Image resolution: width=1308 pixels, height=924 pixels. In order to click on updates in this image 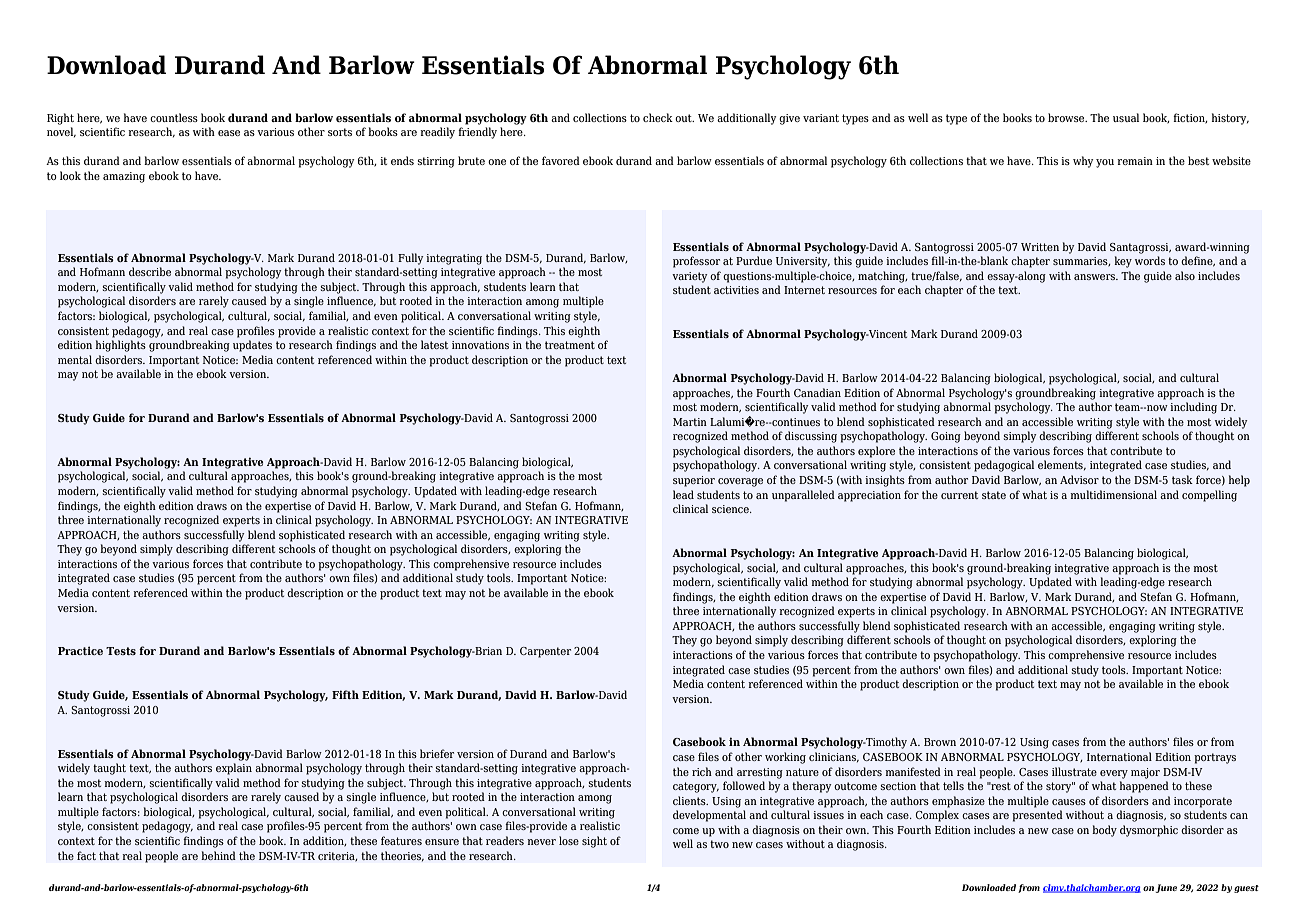, I will do `click(252, 346)`.
